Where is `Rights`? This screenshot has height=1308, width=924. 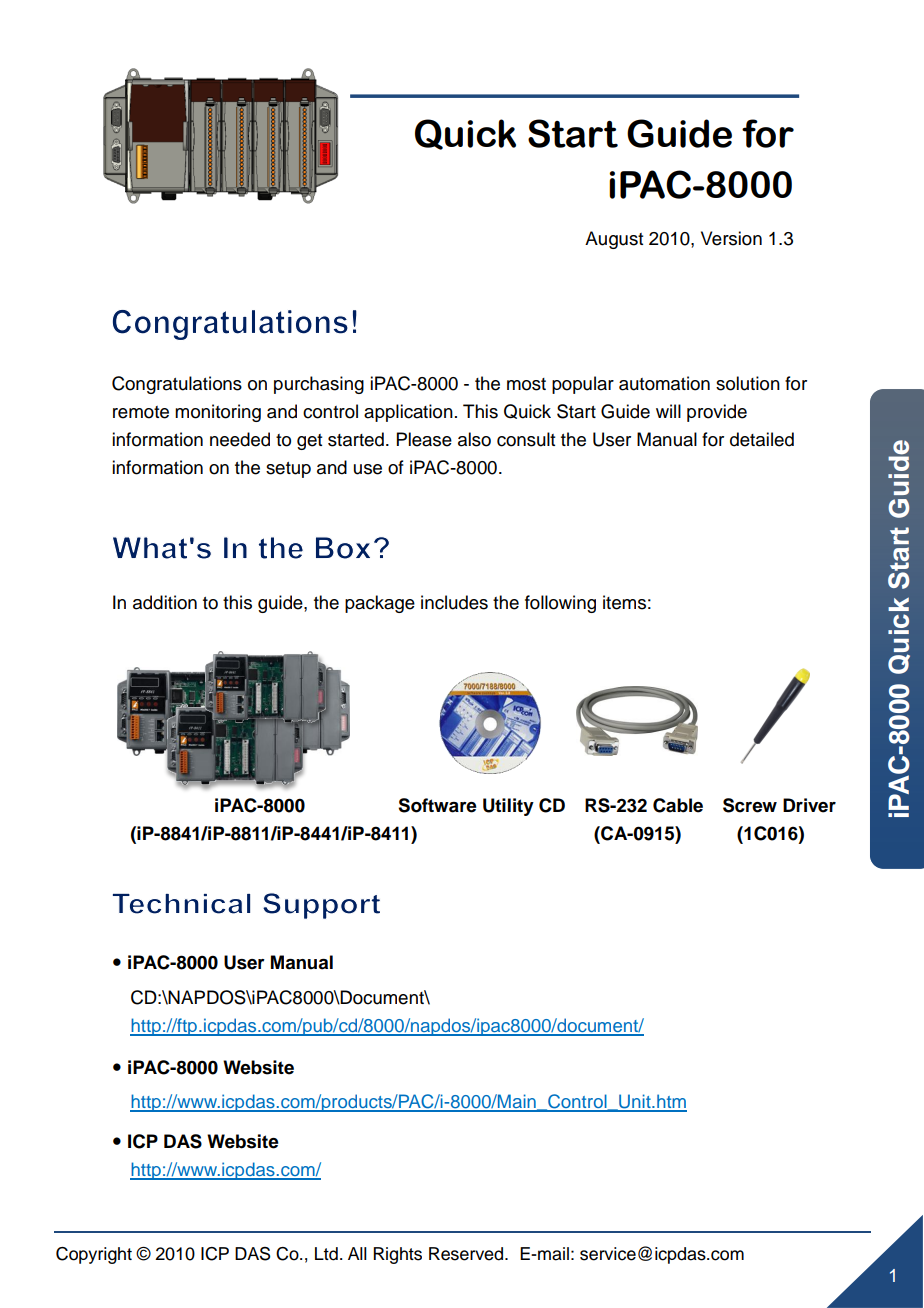 Rights is located at coordinates (397, 1255).
